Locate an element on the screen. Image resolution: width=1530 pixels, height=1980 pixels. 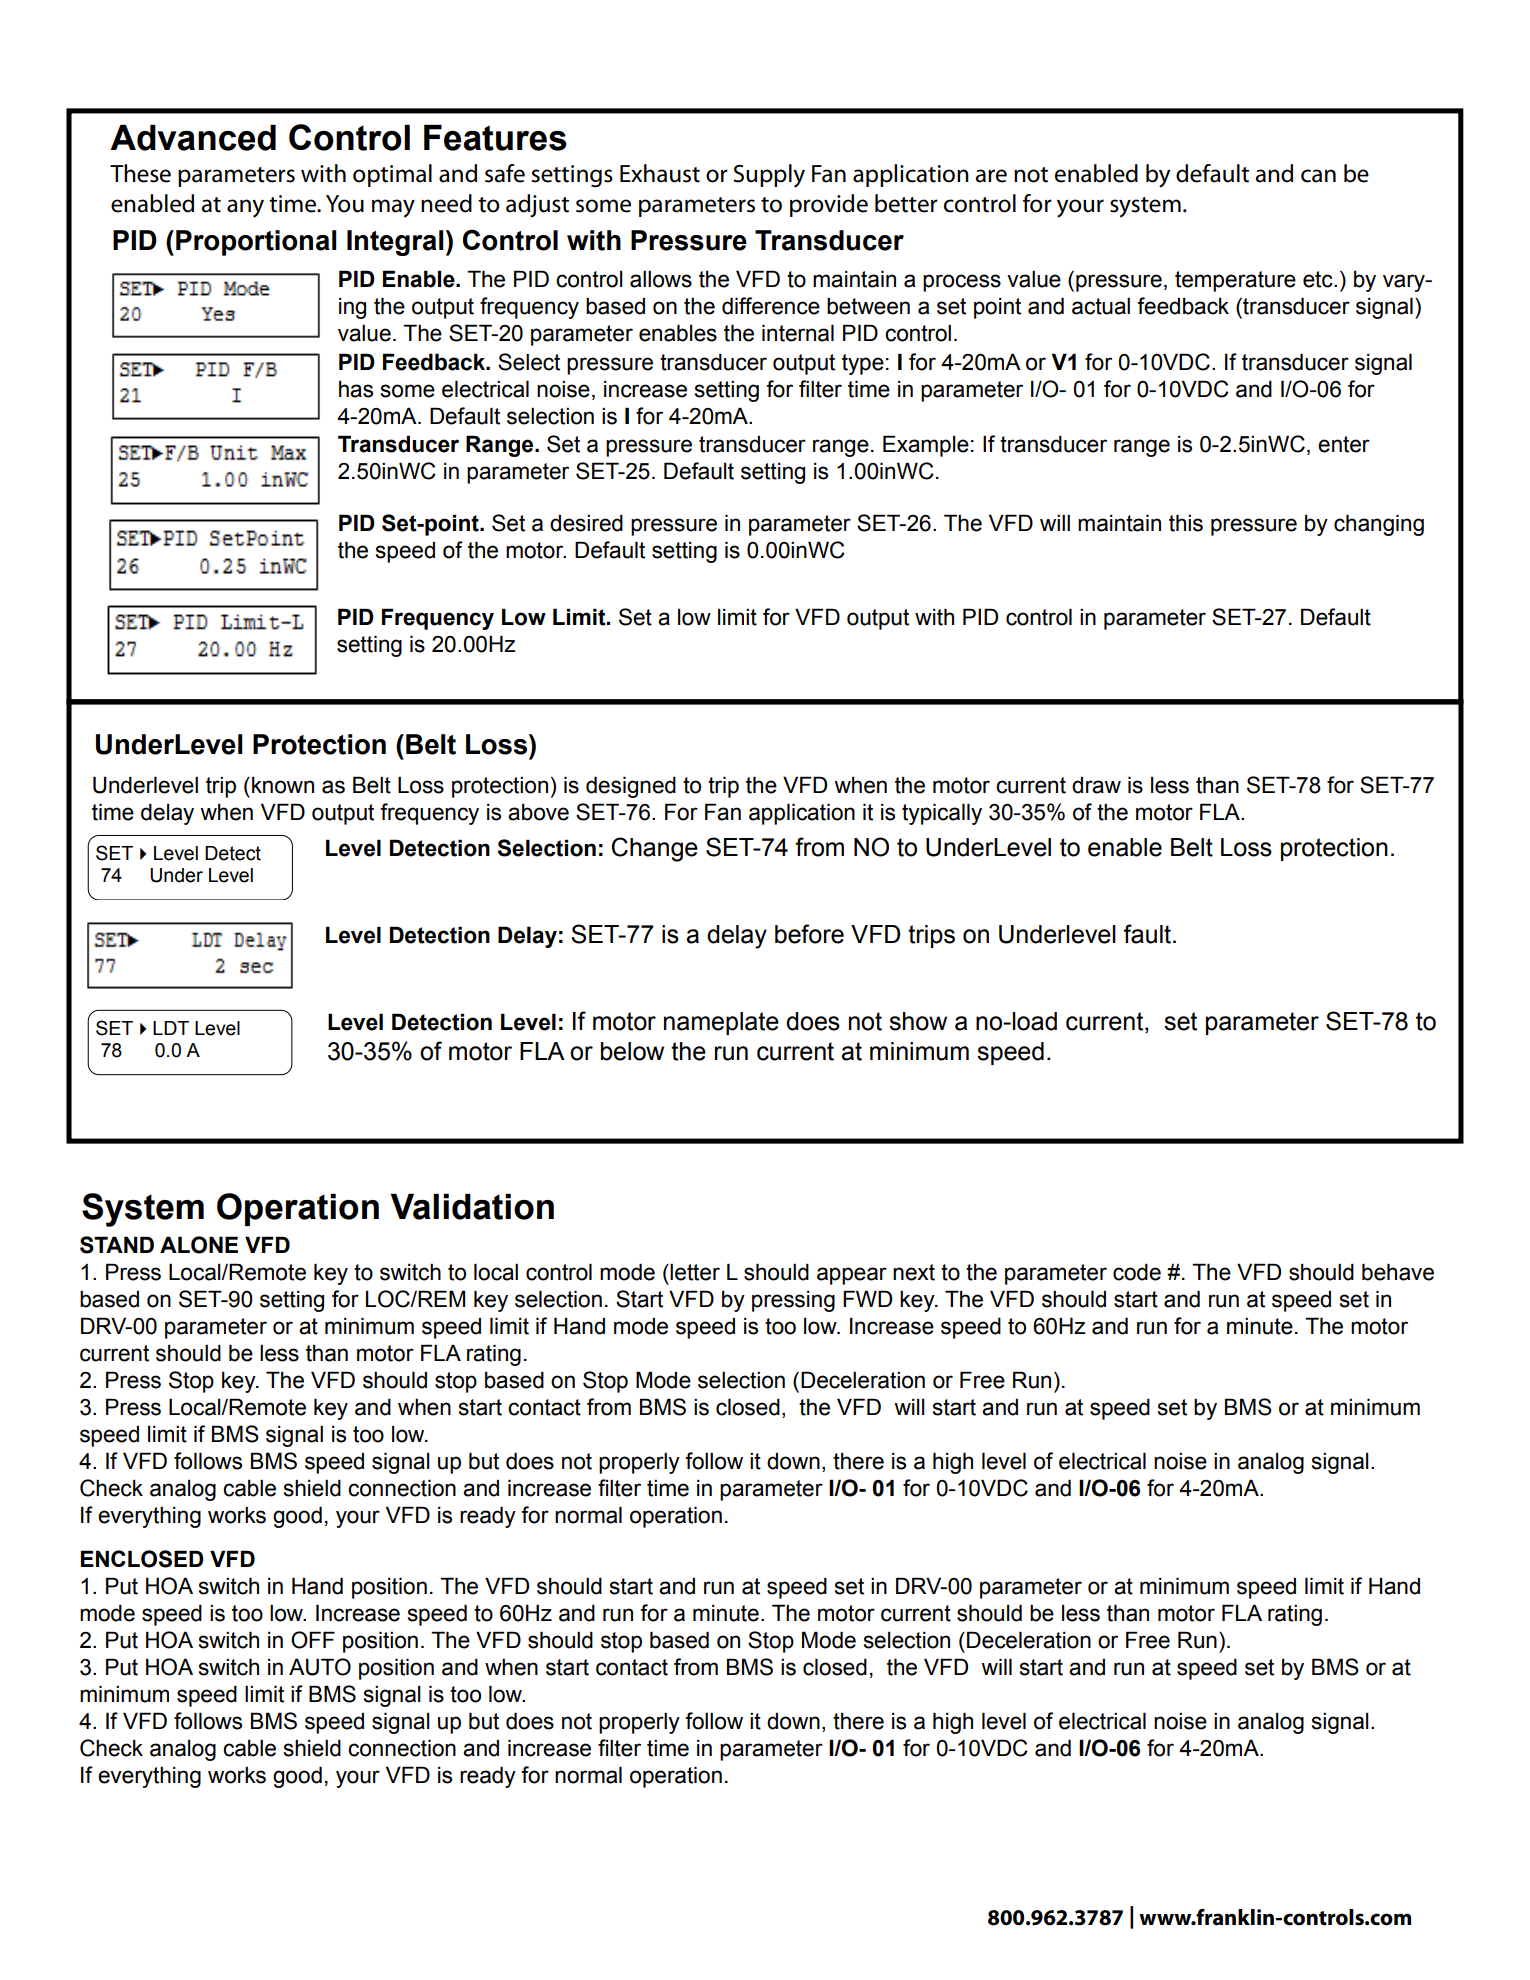
show is located at coordinates (918, 1021).
